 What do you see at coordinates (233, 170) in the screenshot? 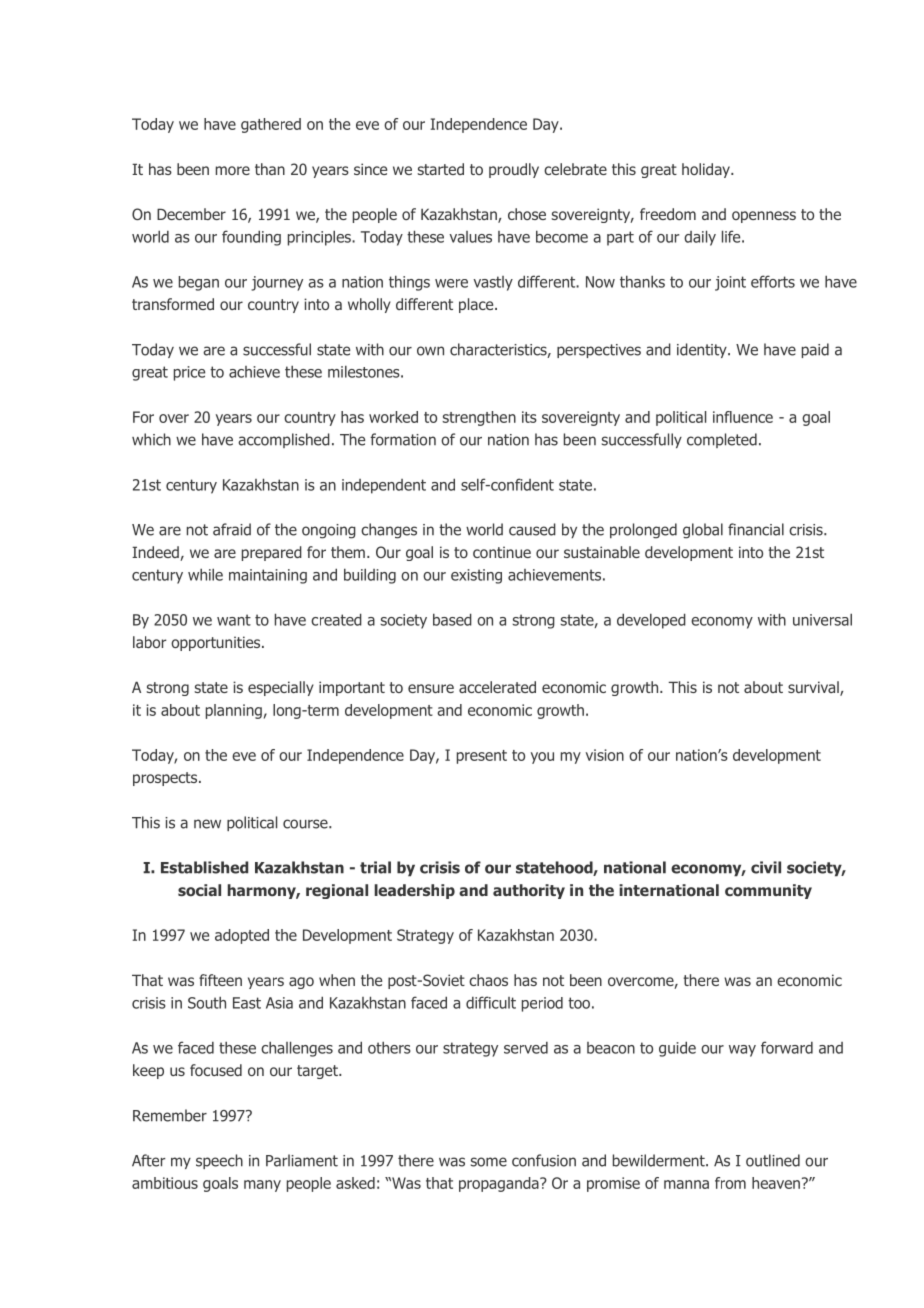
I see `more` at bounding box center [233, 170].
